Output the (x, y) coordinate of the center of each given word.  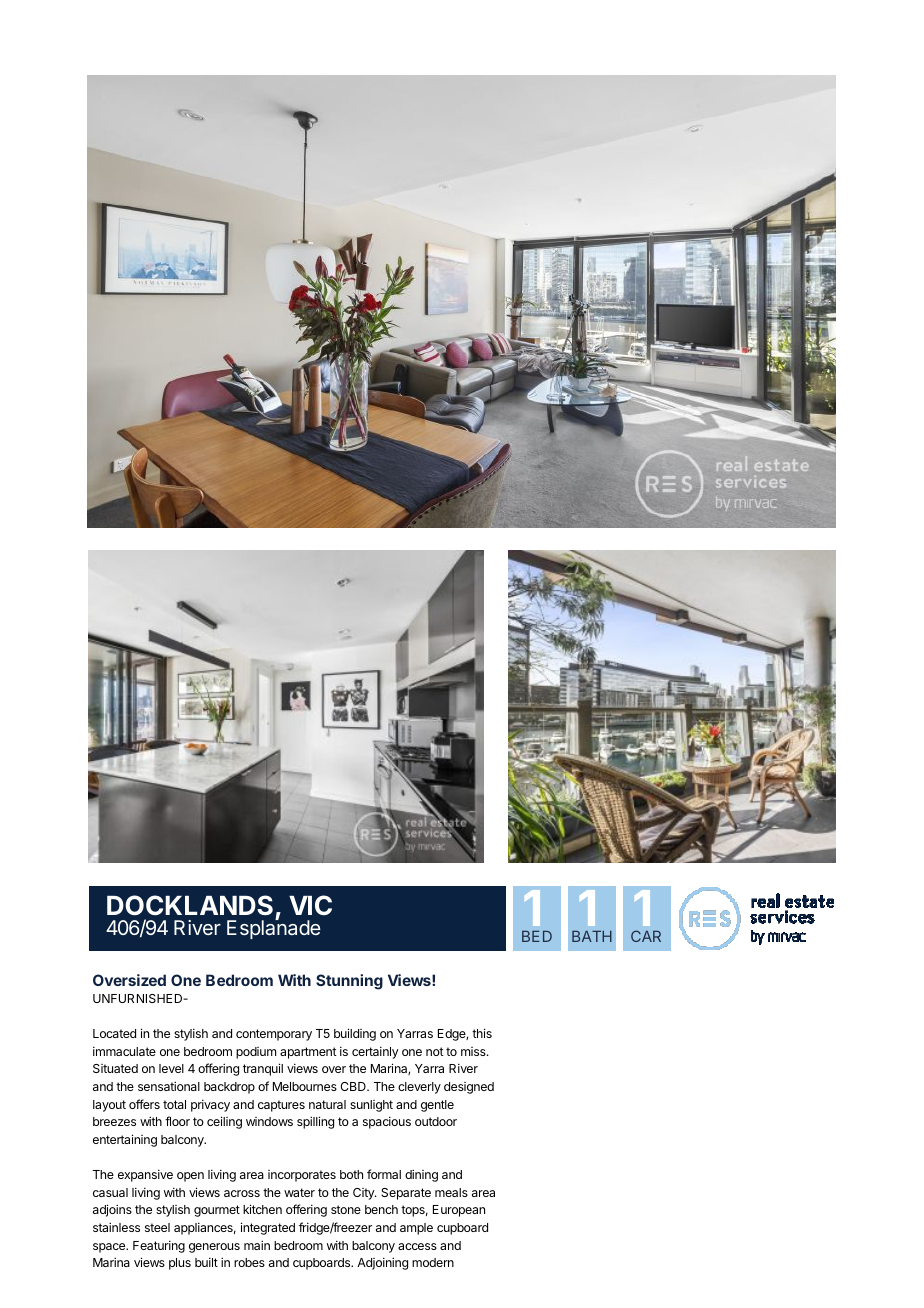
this (482, 1033)
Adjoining (382, 1263)
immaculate (124, 1051)
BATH (592, 936)
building (355, 1034)
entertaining (125, 1140)
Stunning (349, 982)
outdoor (436, 1121)
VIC (310, 905)
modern (433, 1262)
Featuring (159, 1246)
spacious (387, 1122)
